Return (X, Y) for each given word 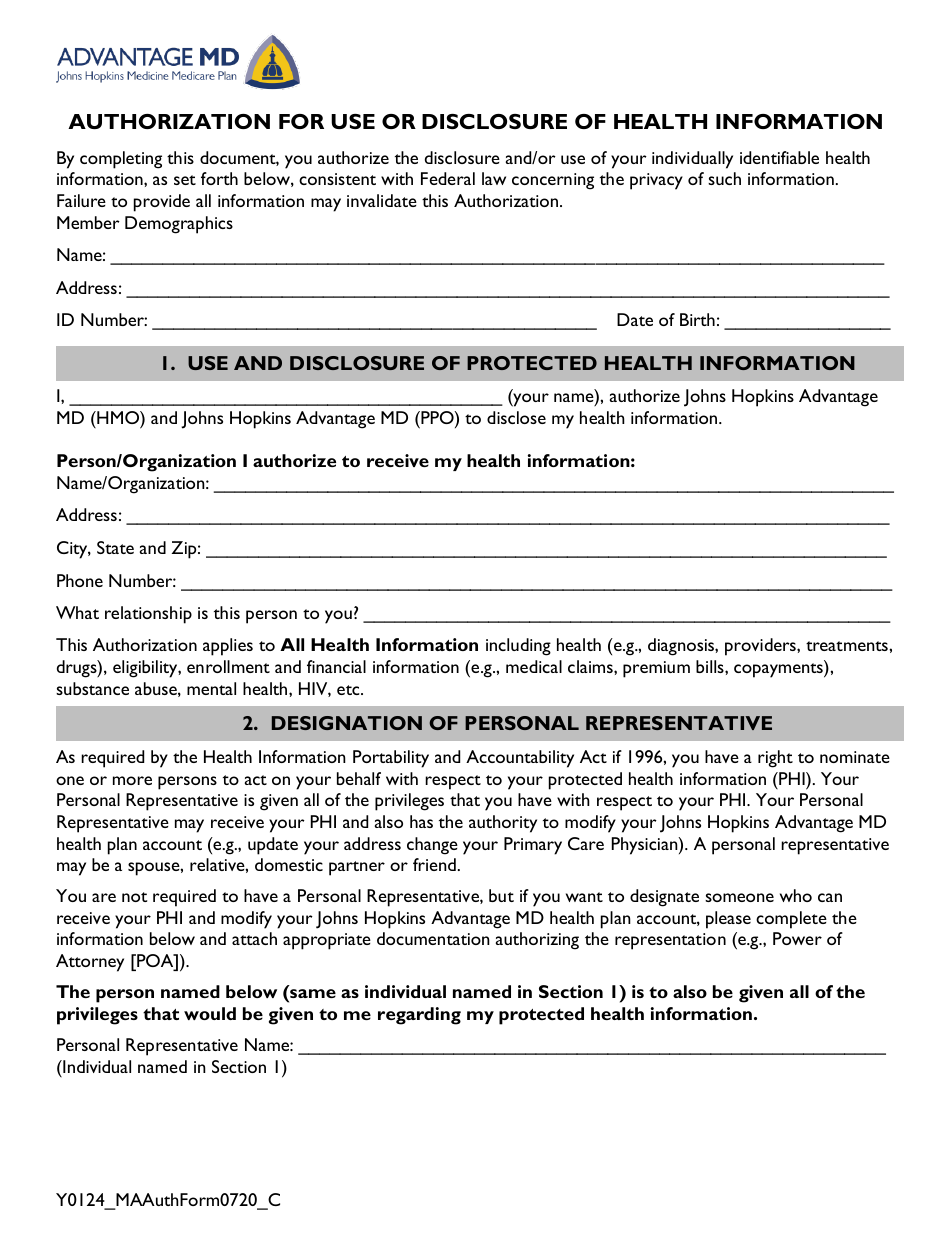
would (210, 1013)
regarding (419, 1016)
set (185, 180)
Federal (448, 178)
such (724, 178)
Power (797, 938)
